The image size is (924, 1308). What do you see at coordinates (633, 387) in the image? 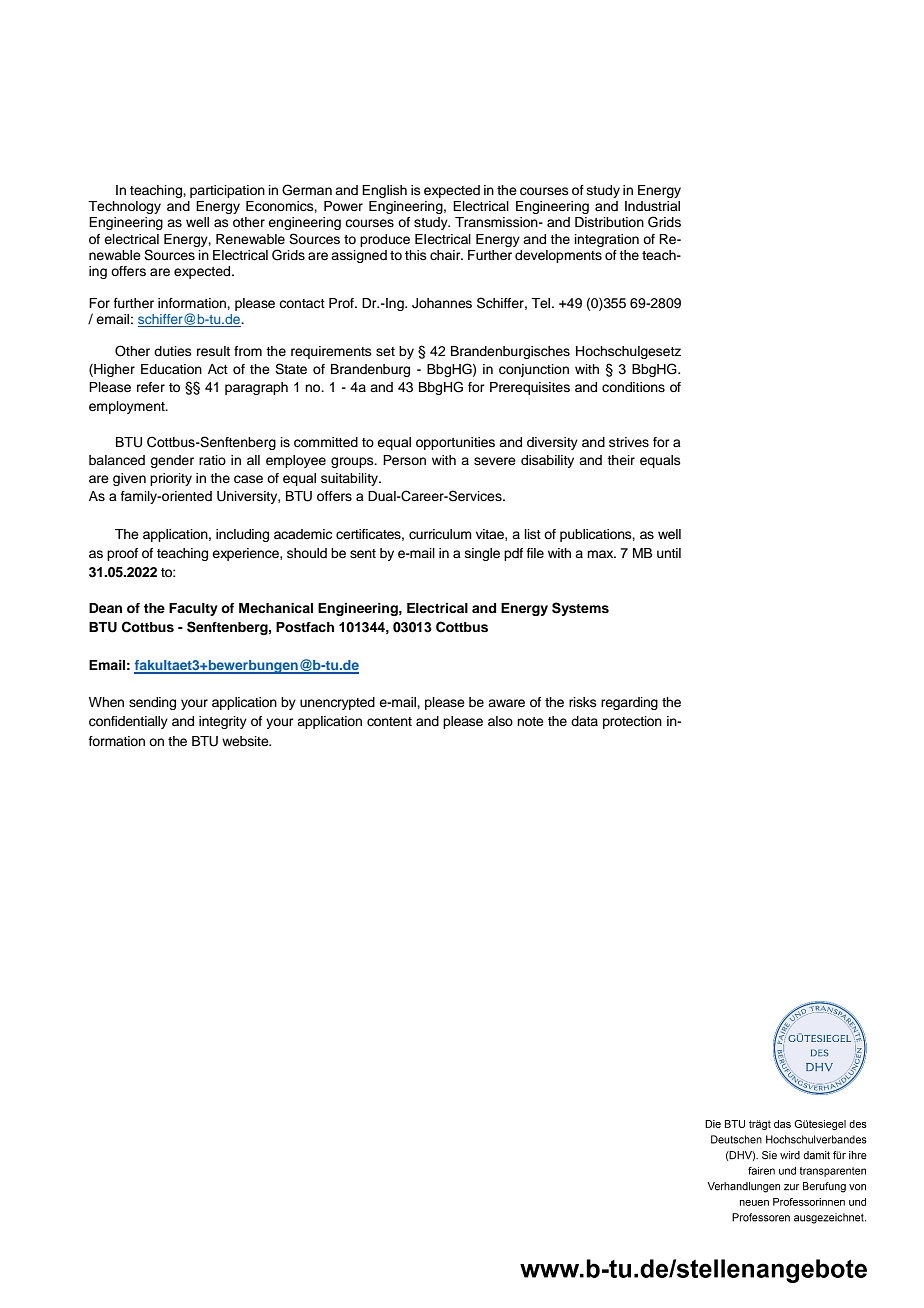
I see `conditions` at bounding box center [633, 387].
